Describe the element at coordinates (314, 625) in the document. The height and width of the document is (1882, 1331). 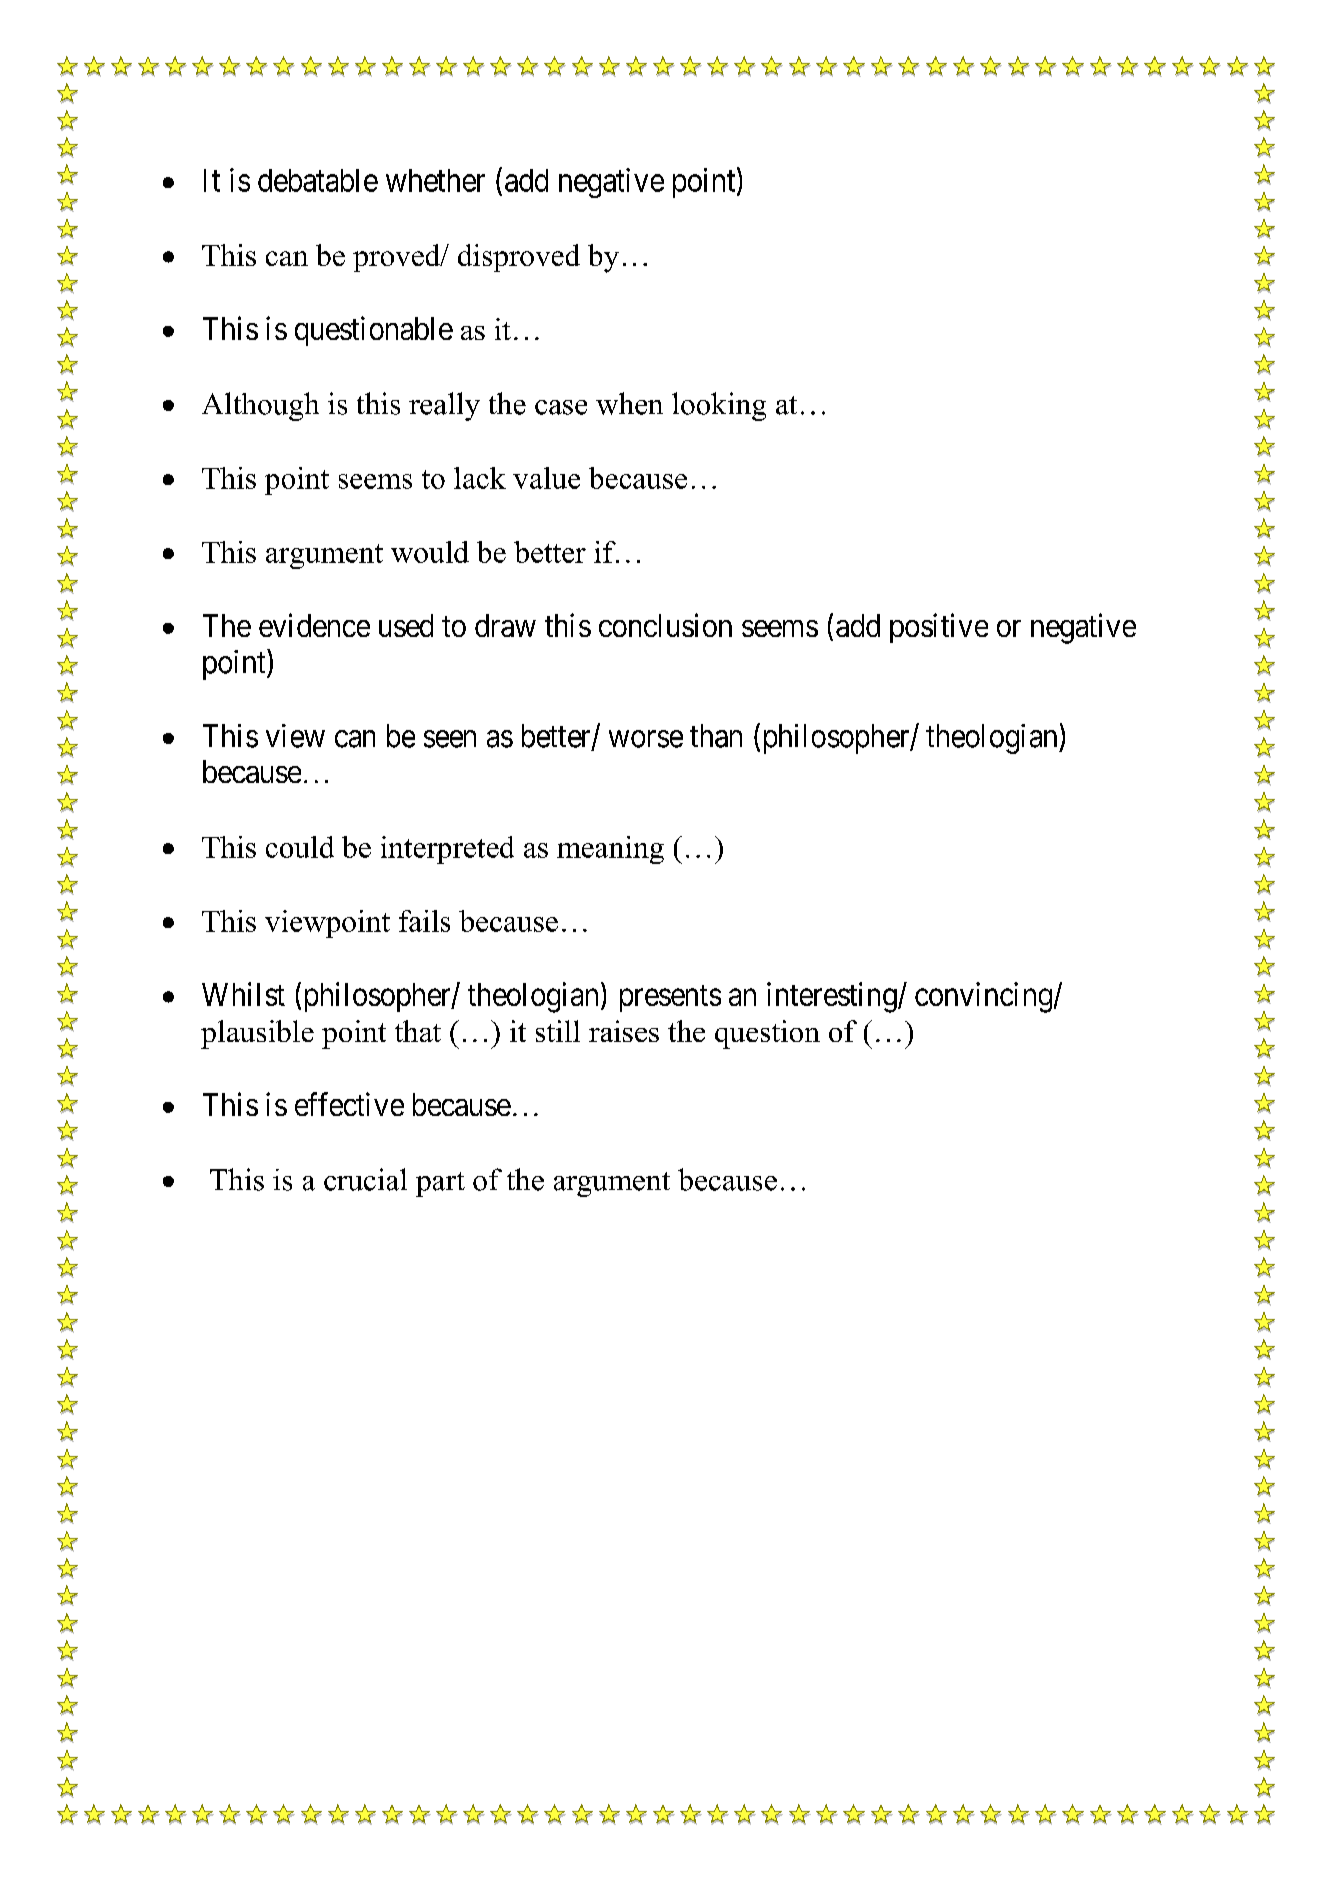
I see `evidence` at that location.
